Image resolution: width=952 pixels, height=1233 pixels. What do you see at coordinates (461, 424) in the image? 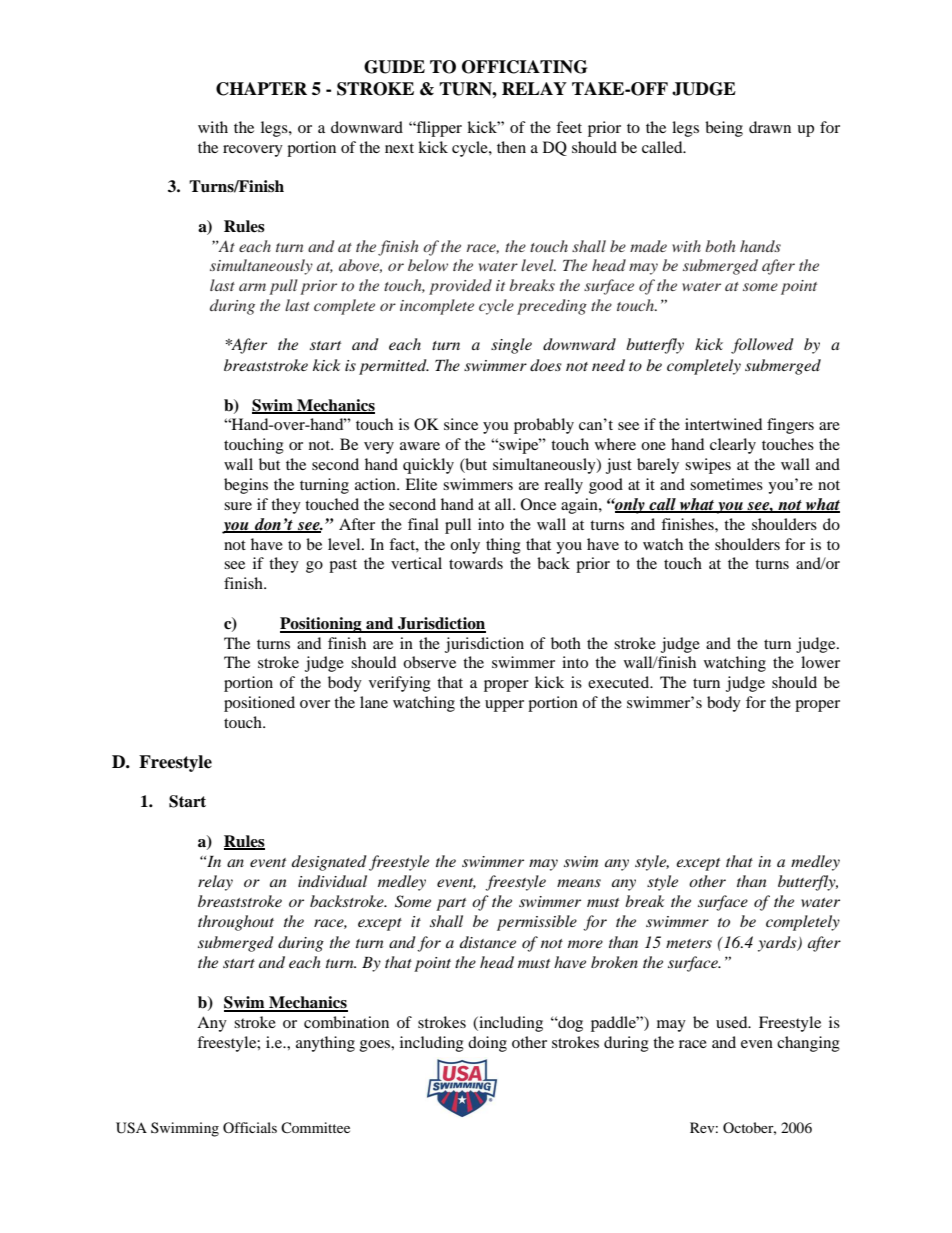
I see `since` at bounding box center [461, 424].
